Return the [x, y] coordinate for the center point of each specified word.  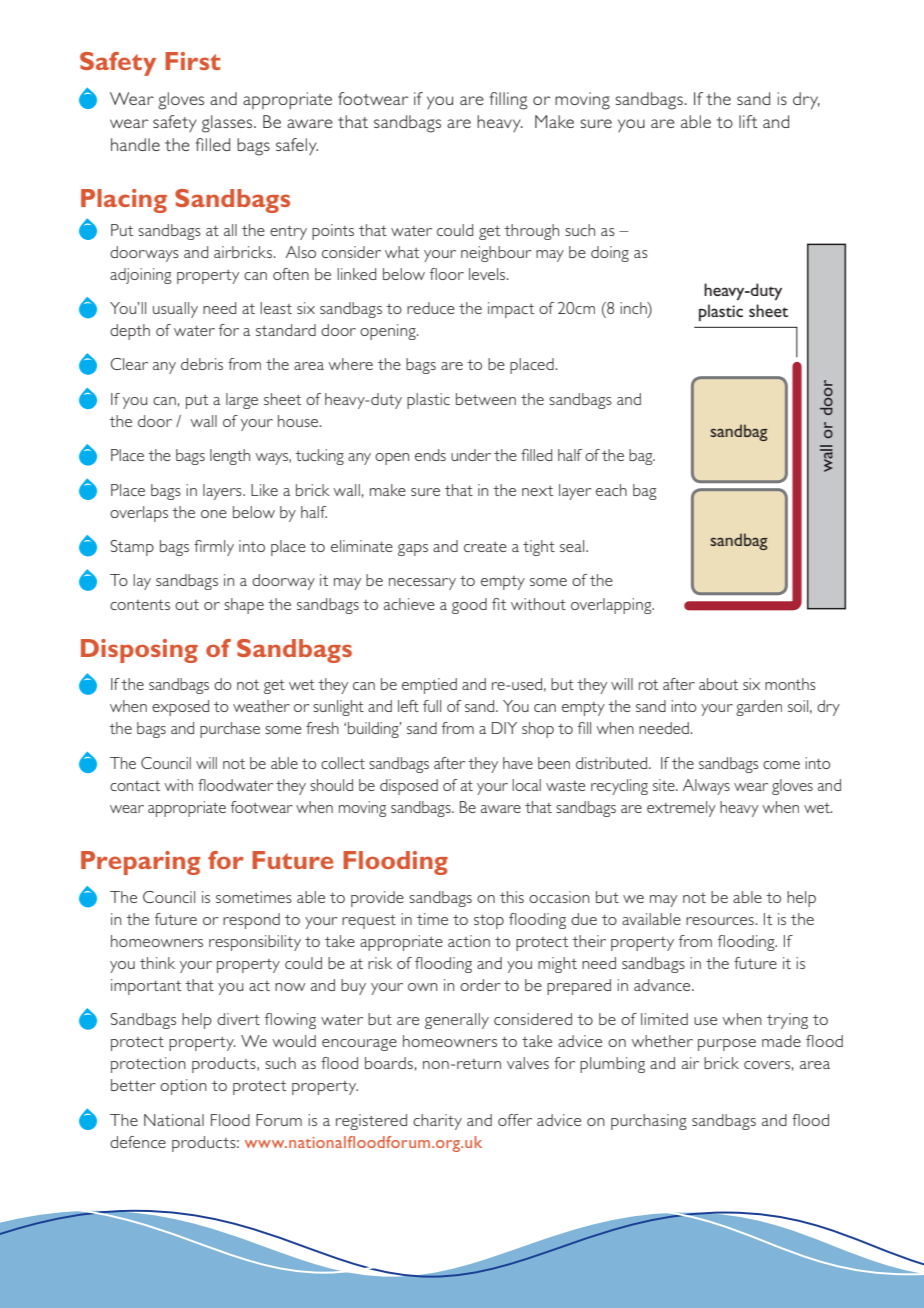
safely [297, 146]
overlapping [612, 606]
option [183, 1087]
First [193, 61]
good [469, 606]
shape [244, 606]
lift [748, 121]
